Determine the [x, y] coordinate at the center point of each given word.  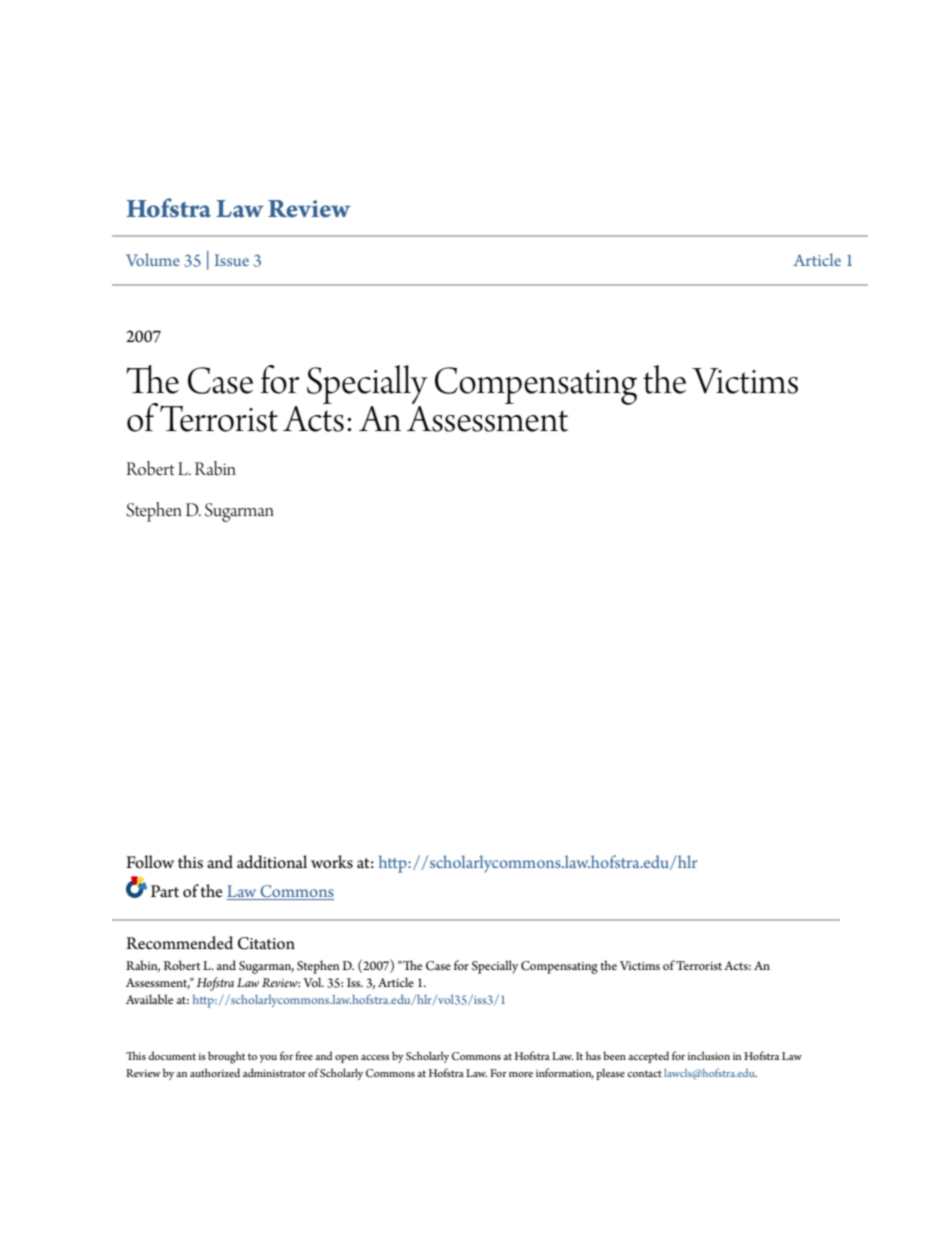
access [375, 1057]
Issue [232, 260]
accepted [648, 1057]
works [332, 862]
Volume [153, 259]
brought [226, 1057]
